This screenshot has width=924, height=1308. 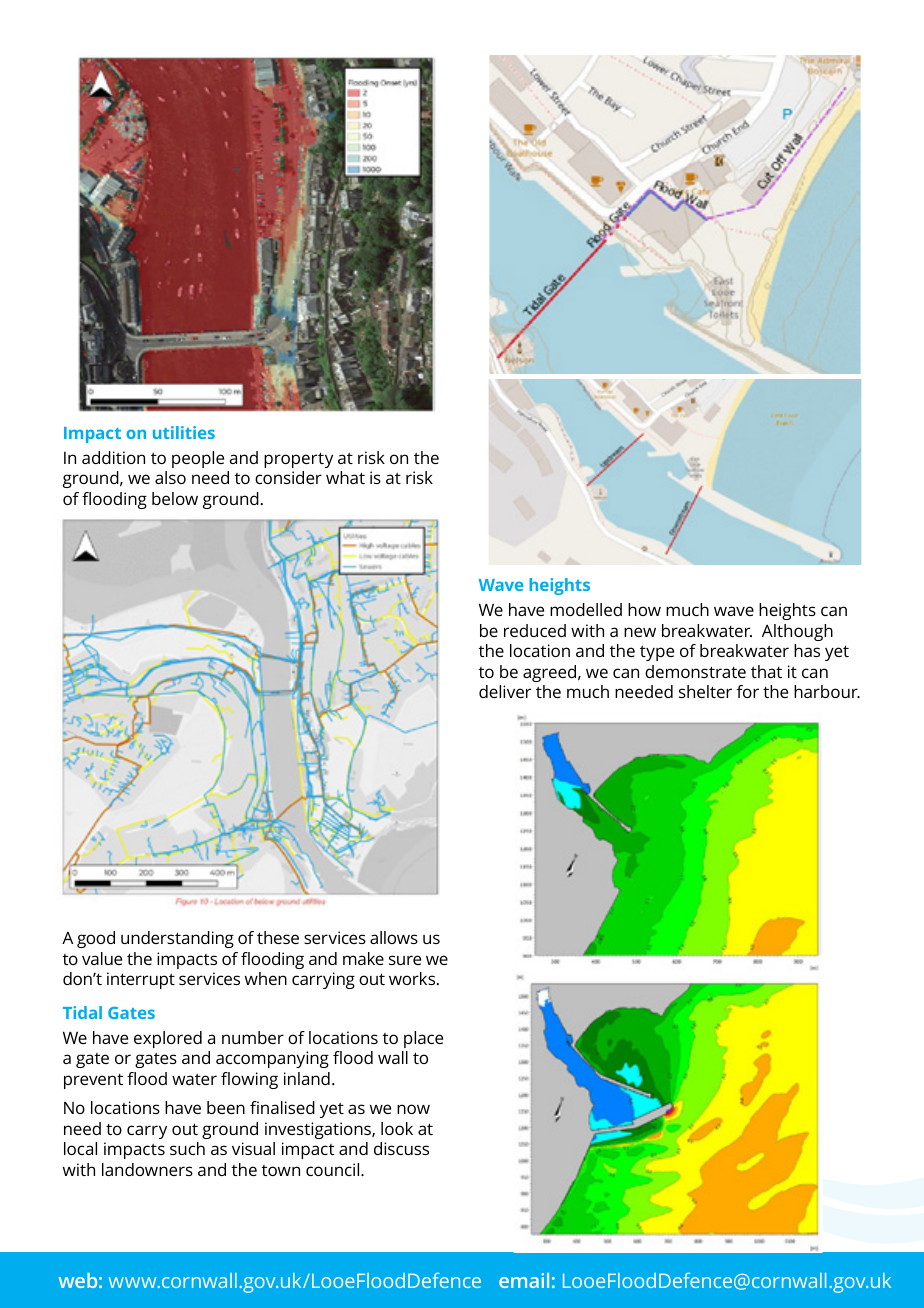 I want to click on email, so click(x=524, y=1280).
